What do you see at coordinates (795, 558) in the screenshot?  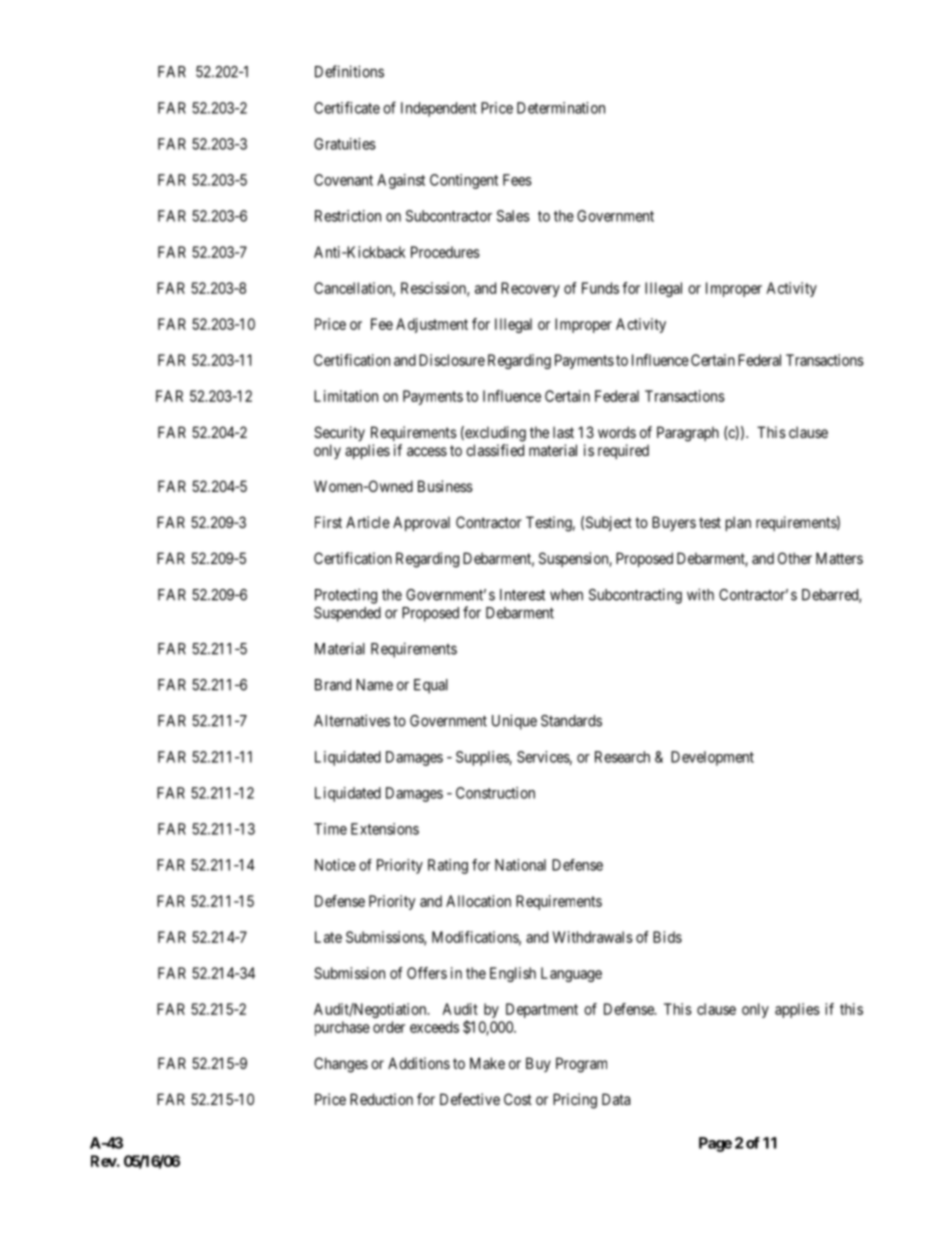 I see `Other` at bounding box center [795, 558].
